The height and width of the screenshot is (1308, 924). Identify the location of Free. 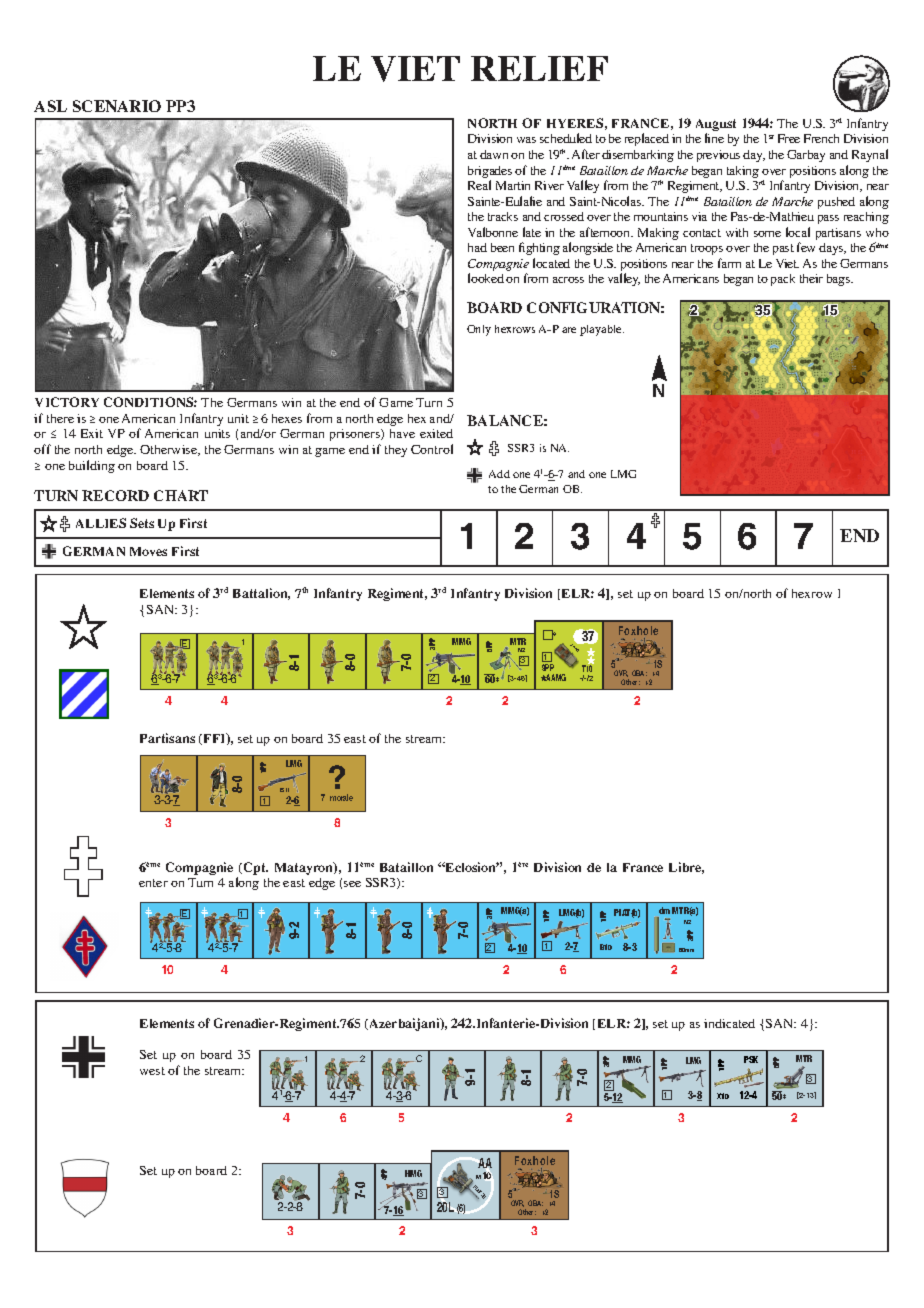
(789, 138).
